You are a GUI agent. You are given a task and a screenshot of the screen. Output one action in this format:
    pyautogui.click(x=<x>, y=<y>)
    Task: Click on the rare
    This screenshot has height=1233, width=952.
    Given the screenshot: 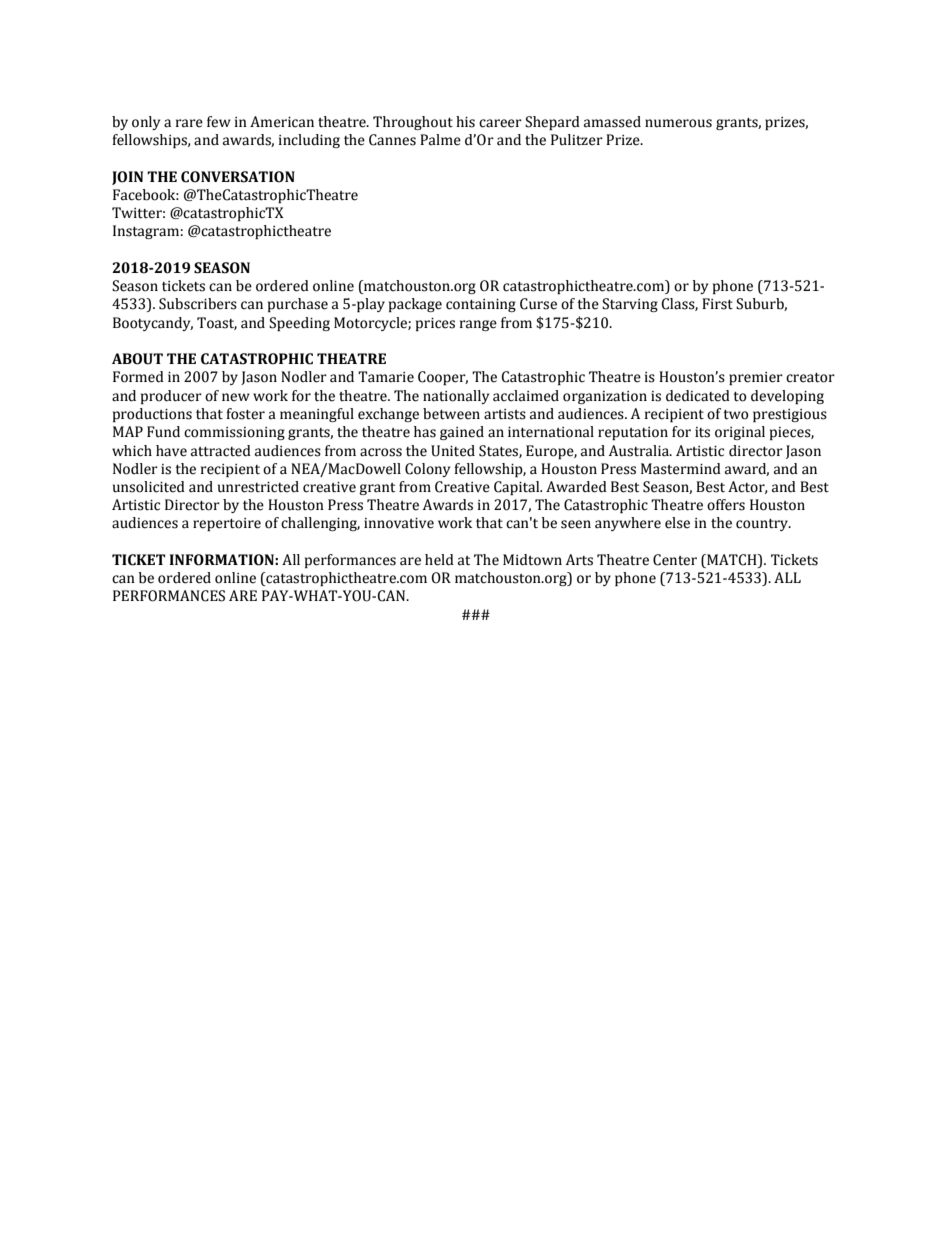 What is the action you would take?
    pyautogui.click(x=189, y=123)
